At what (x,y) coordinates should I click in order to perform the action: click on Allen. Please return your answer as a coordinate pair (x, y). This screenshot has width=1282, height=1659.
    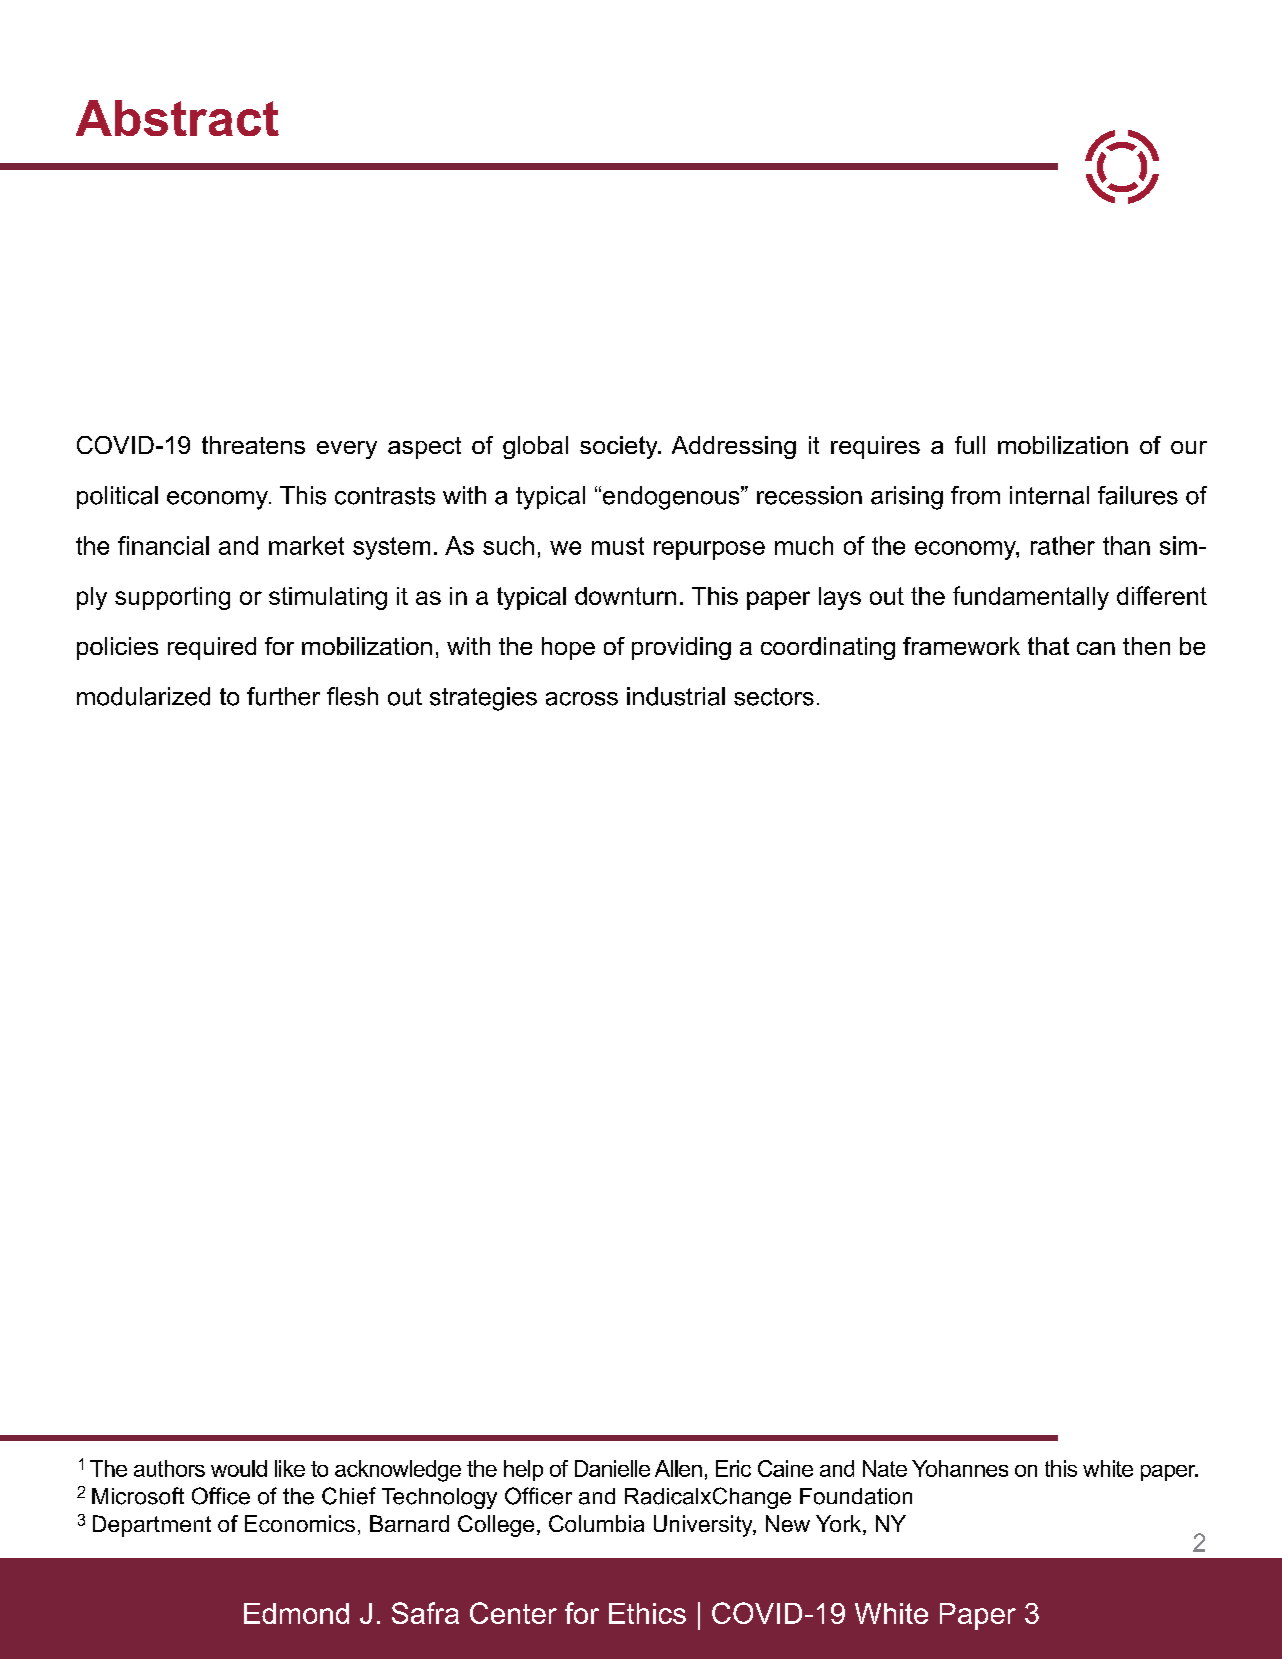
    Looking at the image, I should click on (678, 1468).
